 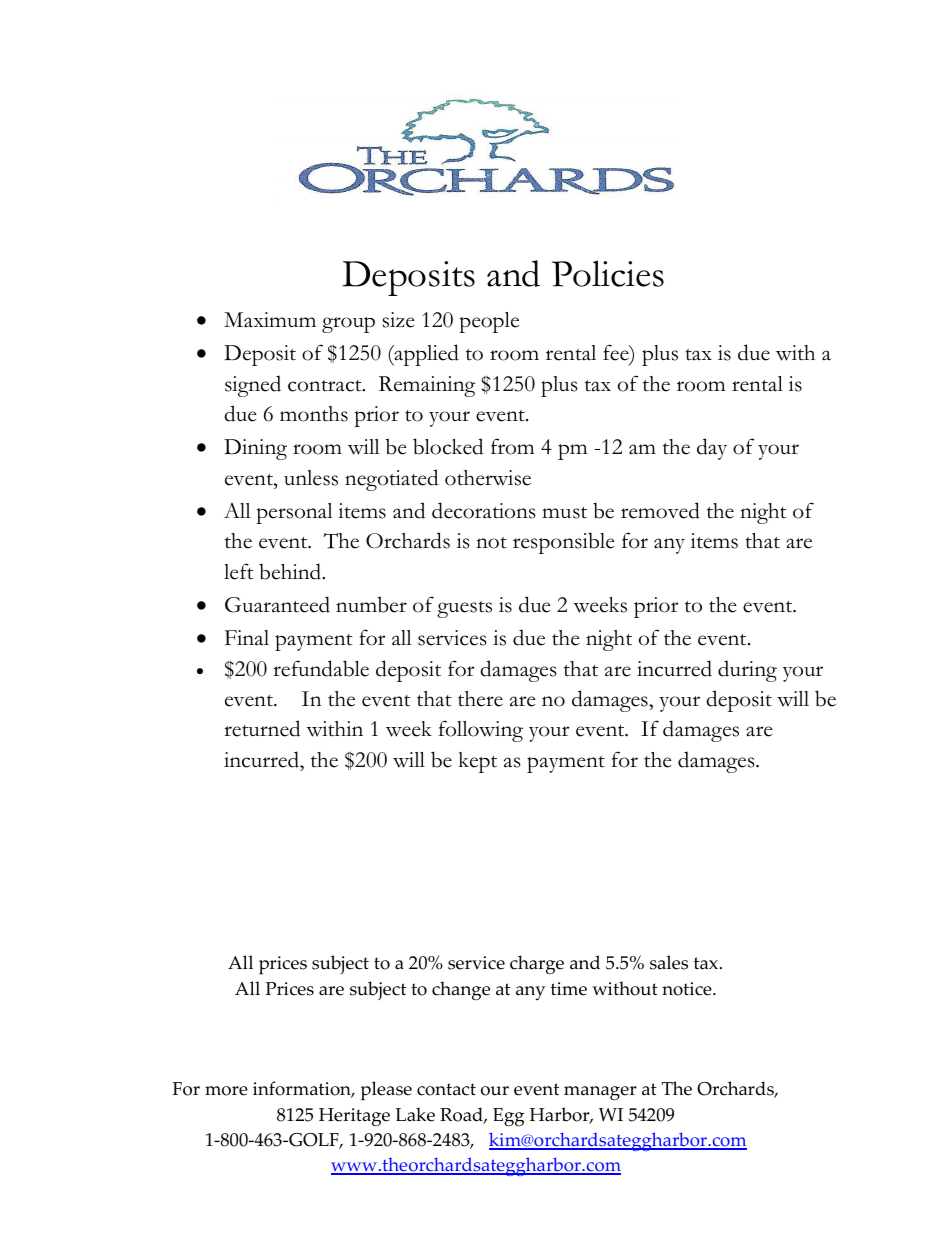 What do you see at coordinates (321, 668) in the image?
I see `refundable` at bounding box center [321, 668].
